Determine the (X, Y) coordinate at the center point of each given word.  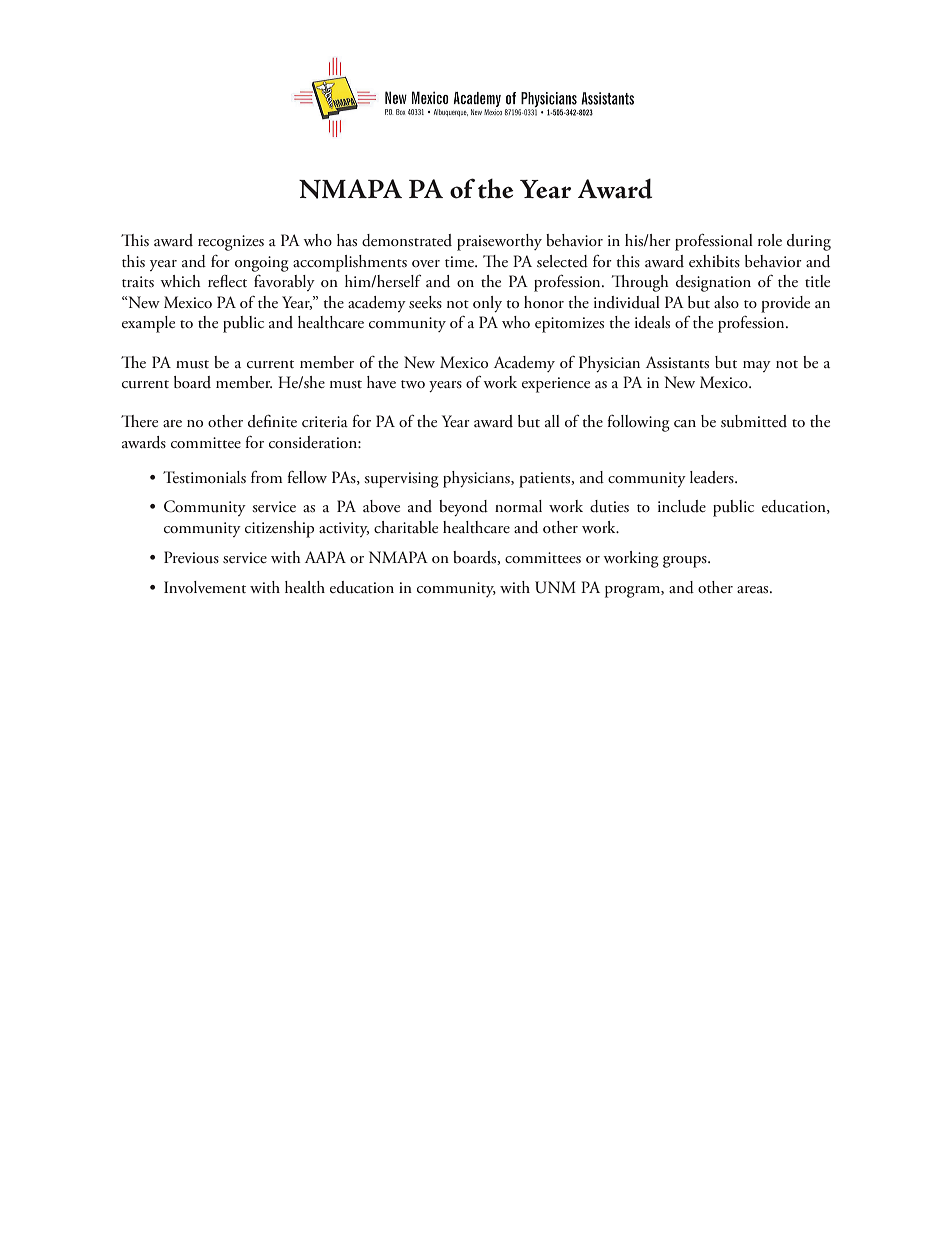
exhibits (714, 261)
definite (272, 421)
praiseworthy (499, 242)
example (148, 324)
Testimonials (204, 477)
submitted (754, 421)
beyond (463, 508)
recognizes (231, 243)
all (552, 421)
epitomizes (569, 325)
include (682, 506)
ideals (652, 322)
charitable (406, 527)
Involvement (205, 587)
